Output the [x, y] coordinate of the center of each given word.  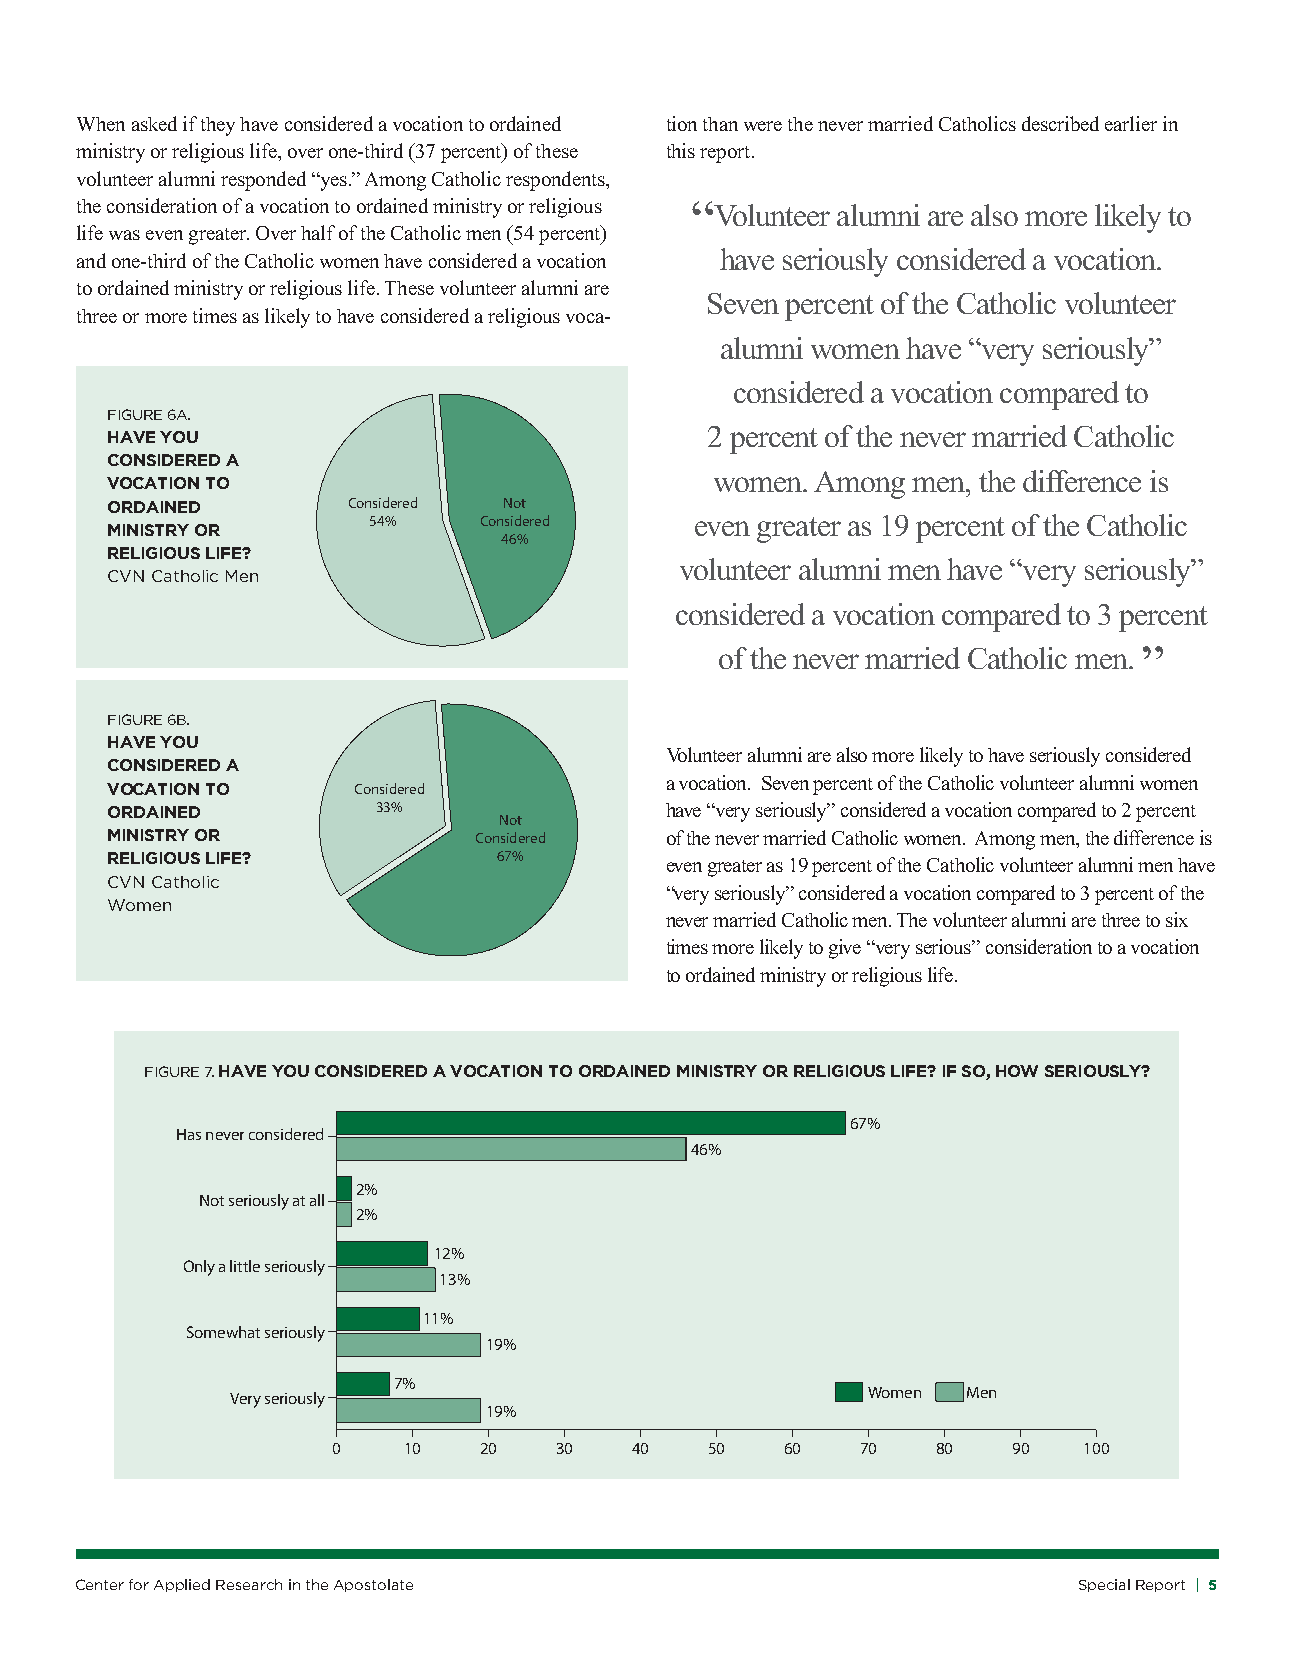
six [1177, 919]
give [845, 949]
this [681, 150]
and [91, 260]
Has [189, 1134]
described [1060, 123]
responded [263, 181]
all [317, 1200]
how [1017, 1071]
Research [249, 1584]
